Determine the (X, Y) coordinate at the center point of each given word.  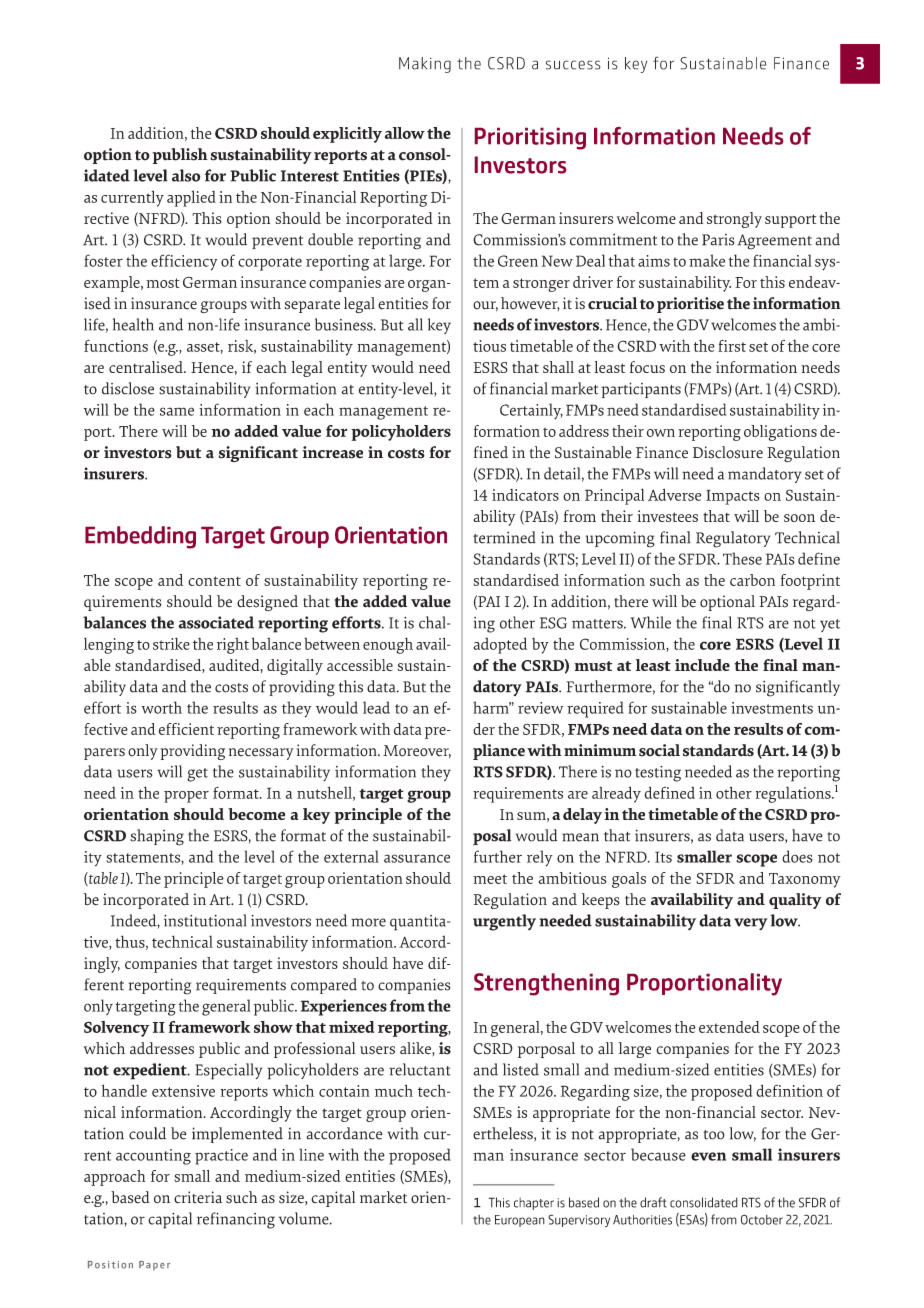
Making (425, 65)
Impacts (733, 497)
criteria (198, 1197)
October (762, 1219)
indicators (525, 494)
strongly (734, 220)
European (520, 1221)
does (797, 856)
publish (180, 156)
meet (490, 879)
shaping (157, 837)
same (177, 411)
